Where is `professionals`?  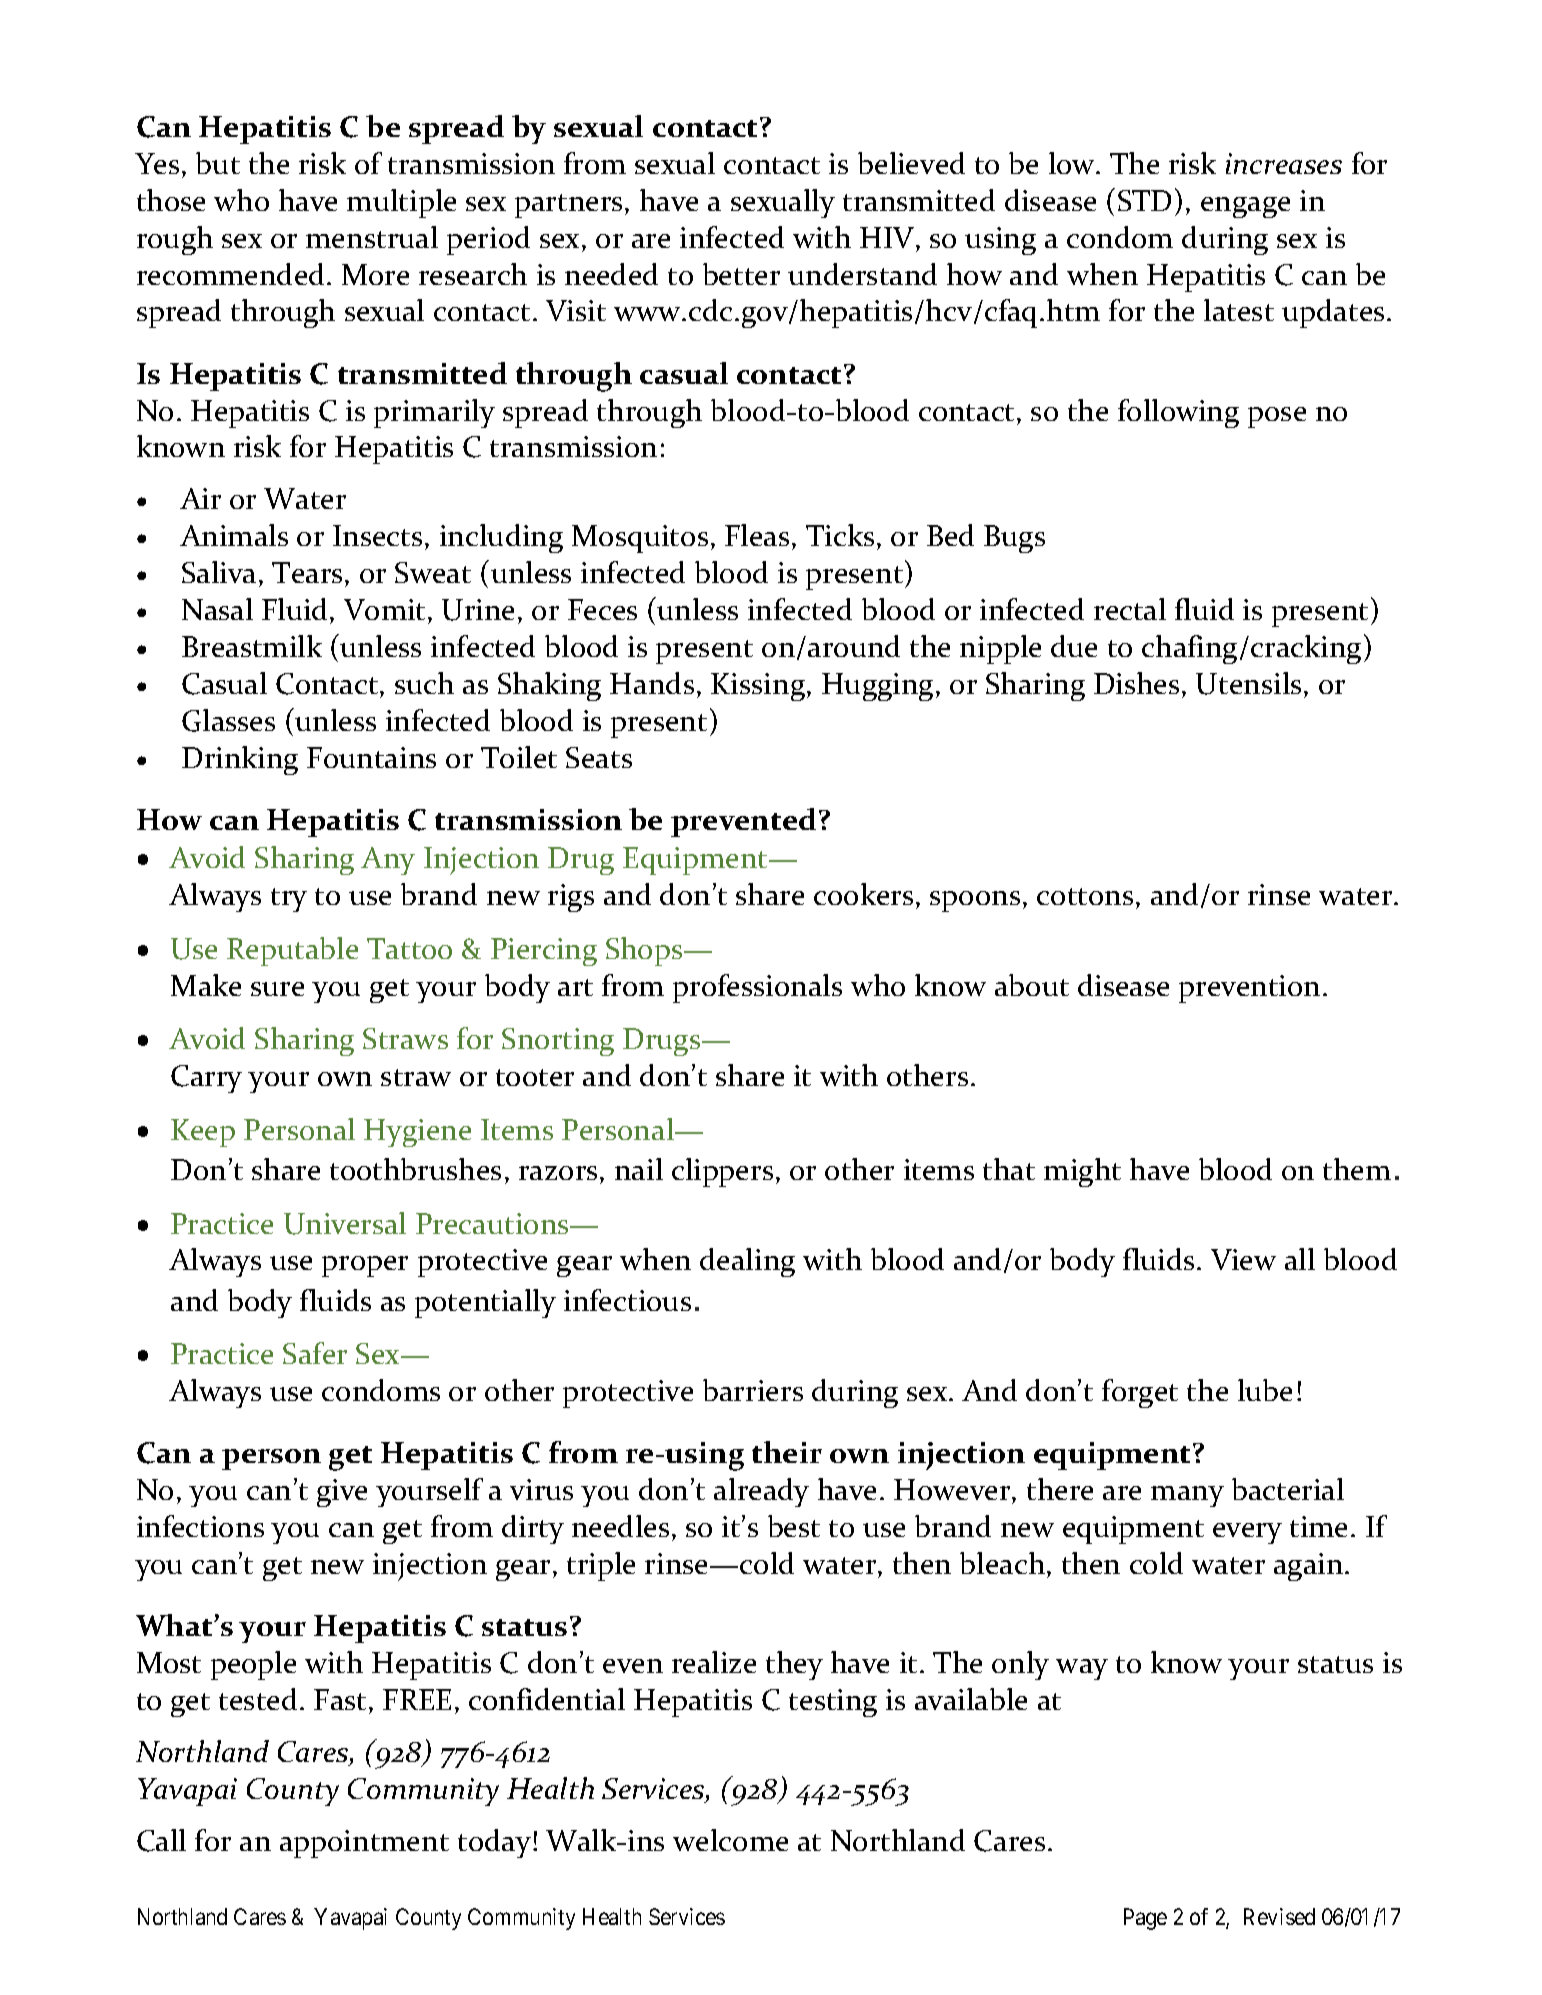 professionals is located at coordinates (757, 988).
